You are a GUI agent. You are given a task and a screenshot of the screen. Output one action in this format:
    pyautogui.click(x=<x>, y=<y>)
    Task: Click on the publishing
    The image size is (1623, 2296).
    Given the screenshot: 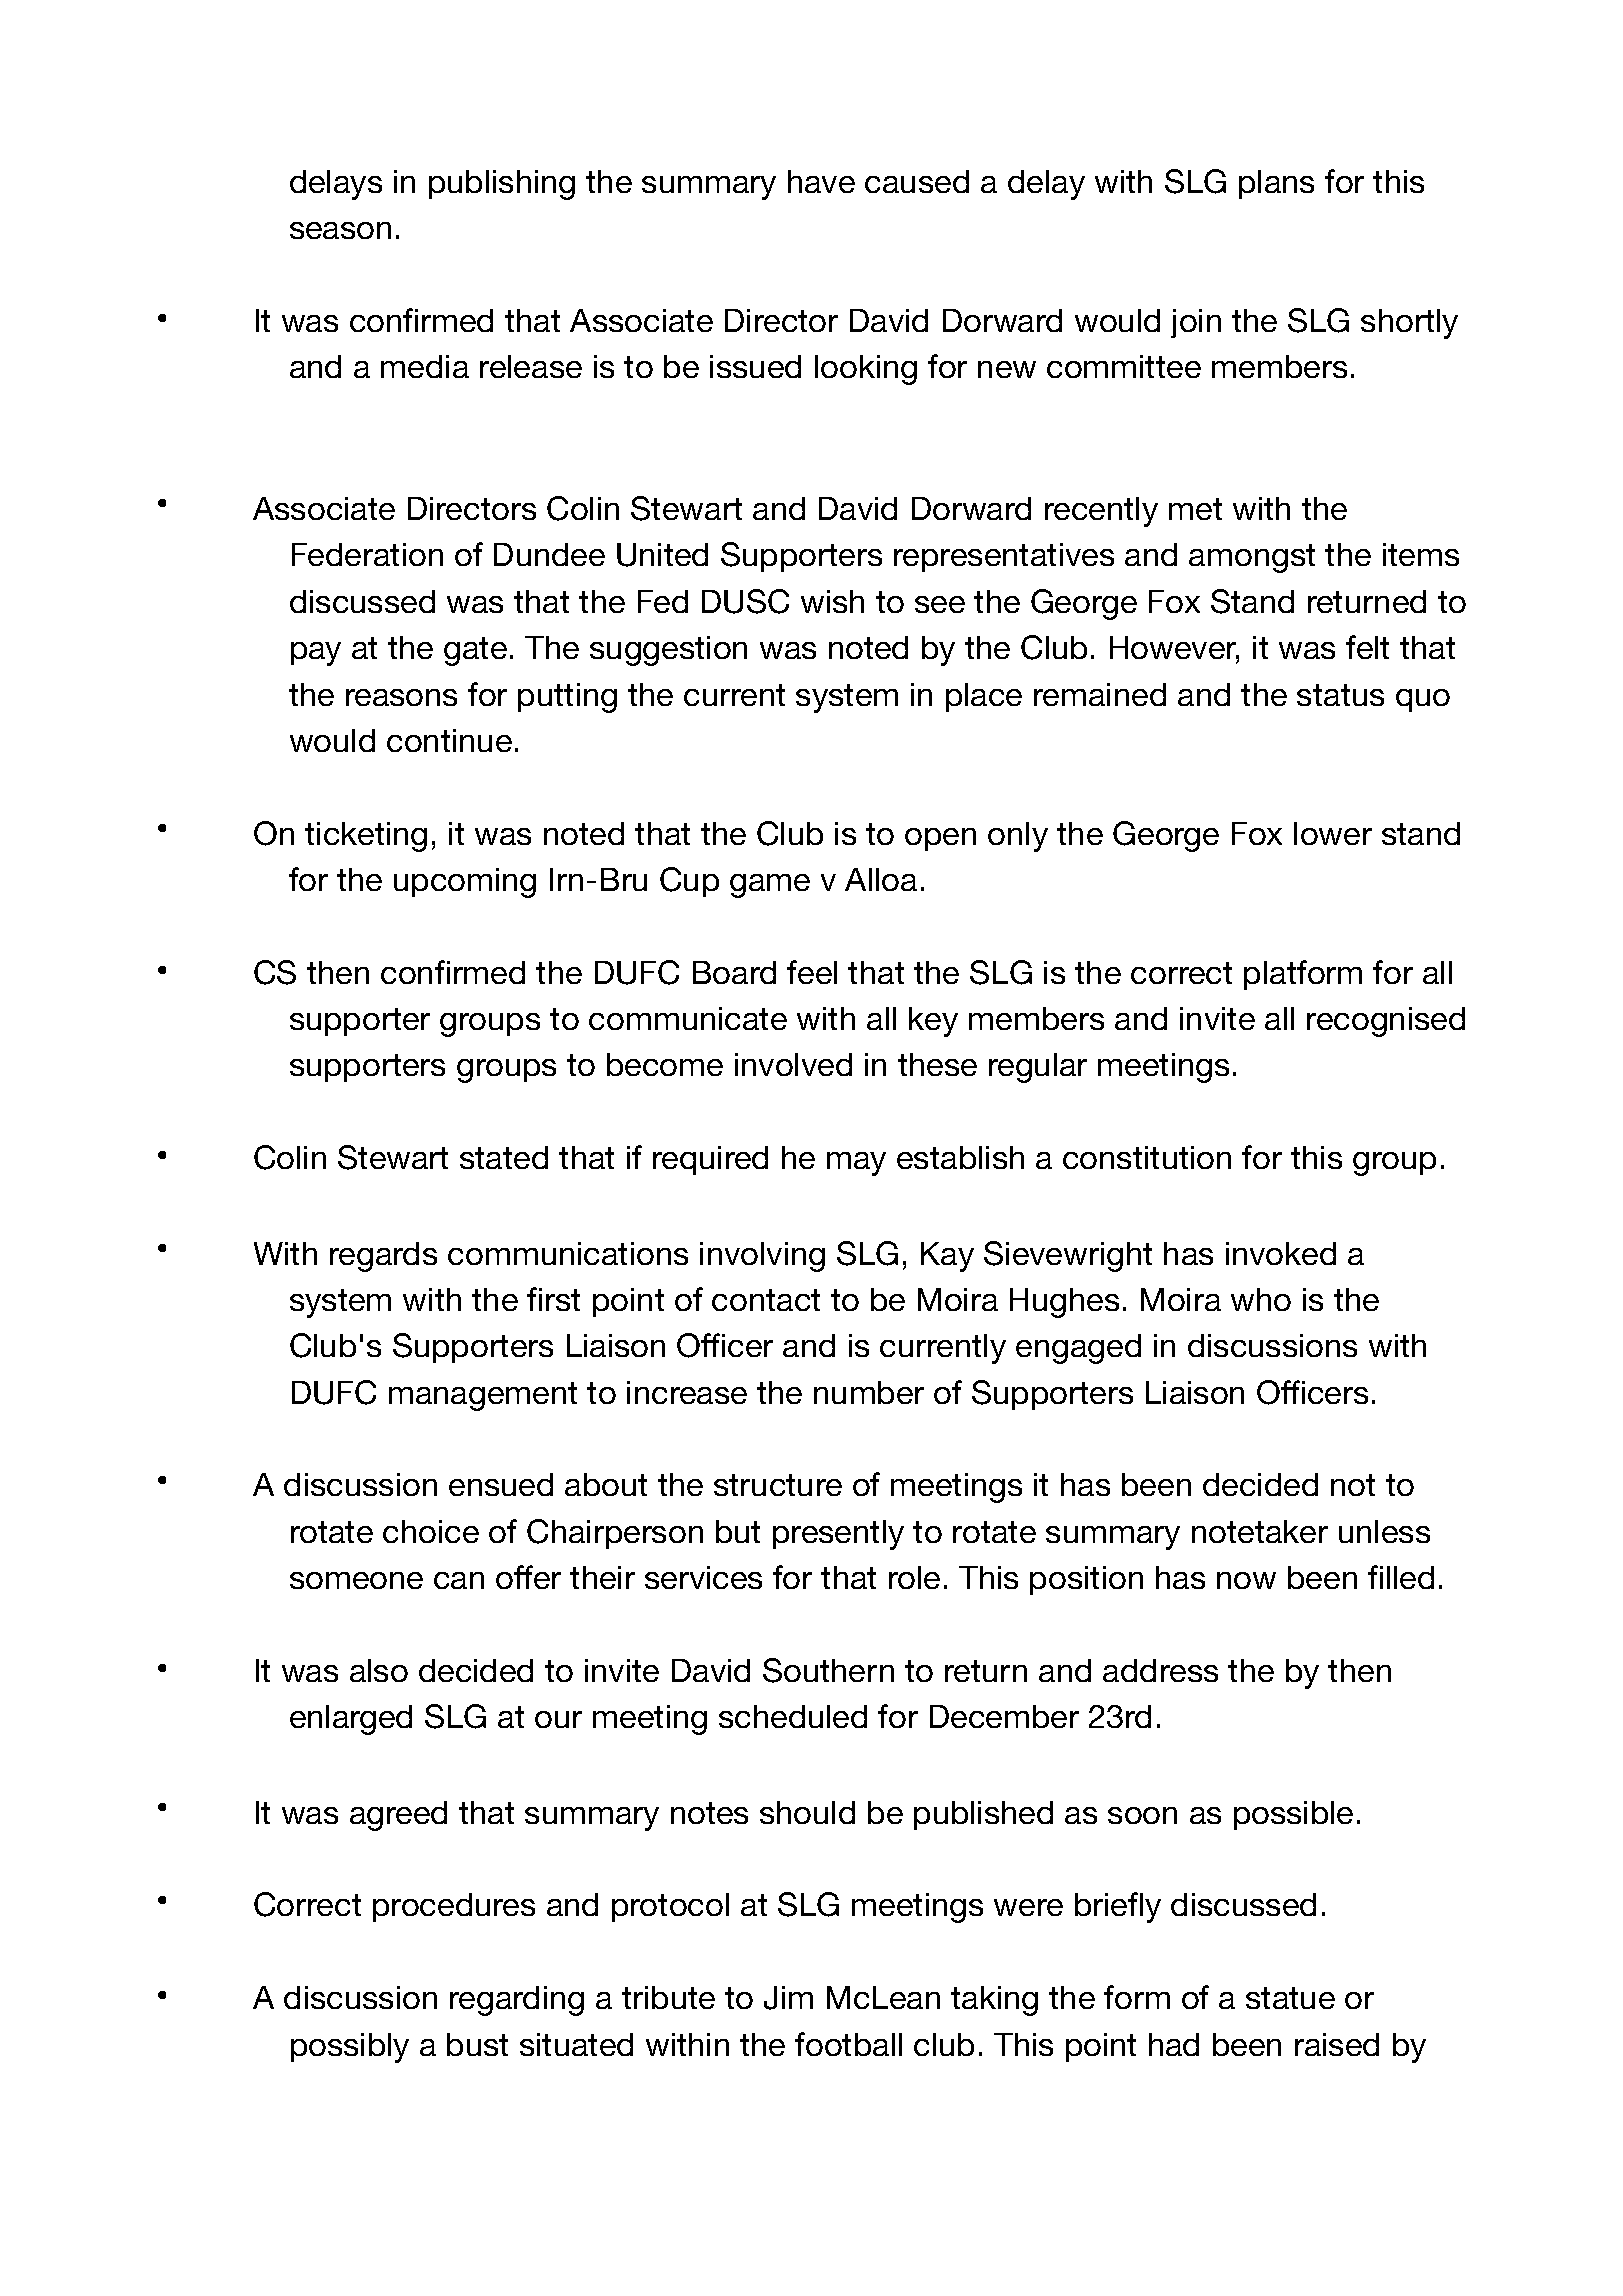 What is the action you would take?
    pyautogui.click(x=502, y=185)
